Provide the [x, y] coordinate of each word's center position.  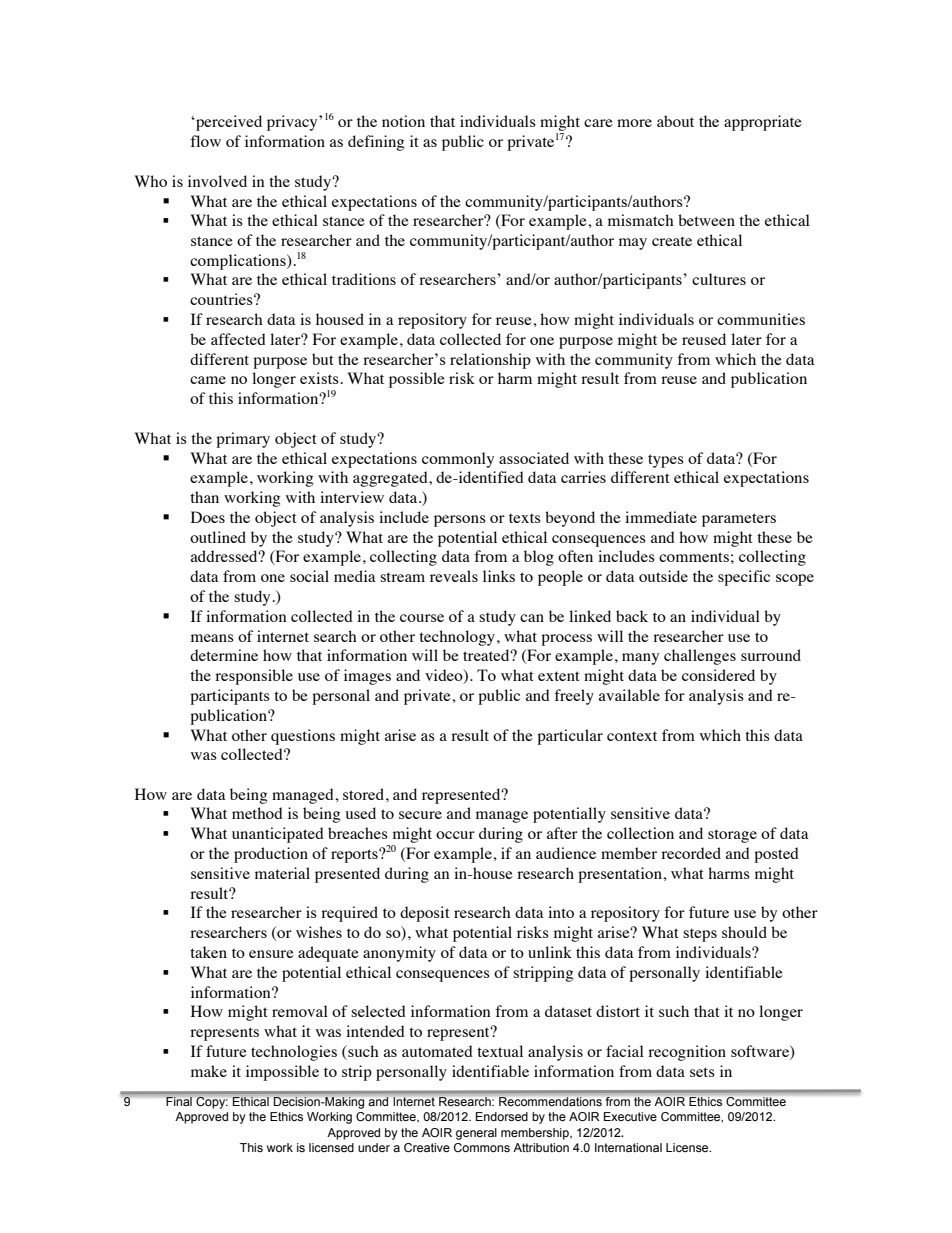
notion [403, 121]
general [476, 1134]
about [675, 121]
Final [179, 1101]
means [212, 638]
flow [205, 141]
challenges [700, 657]
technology [457, 638]
